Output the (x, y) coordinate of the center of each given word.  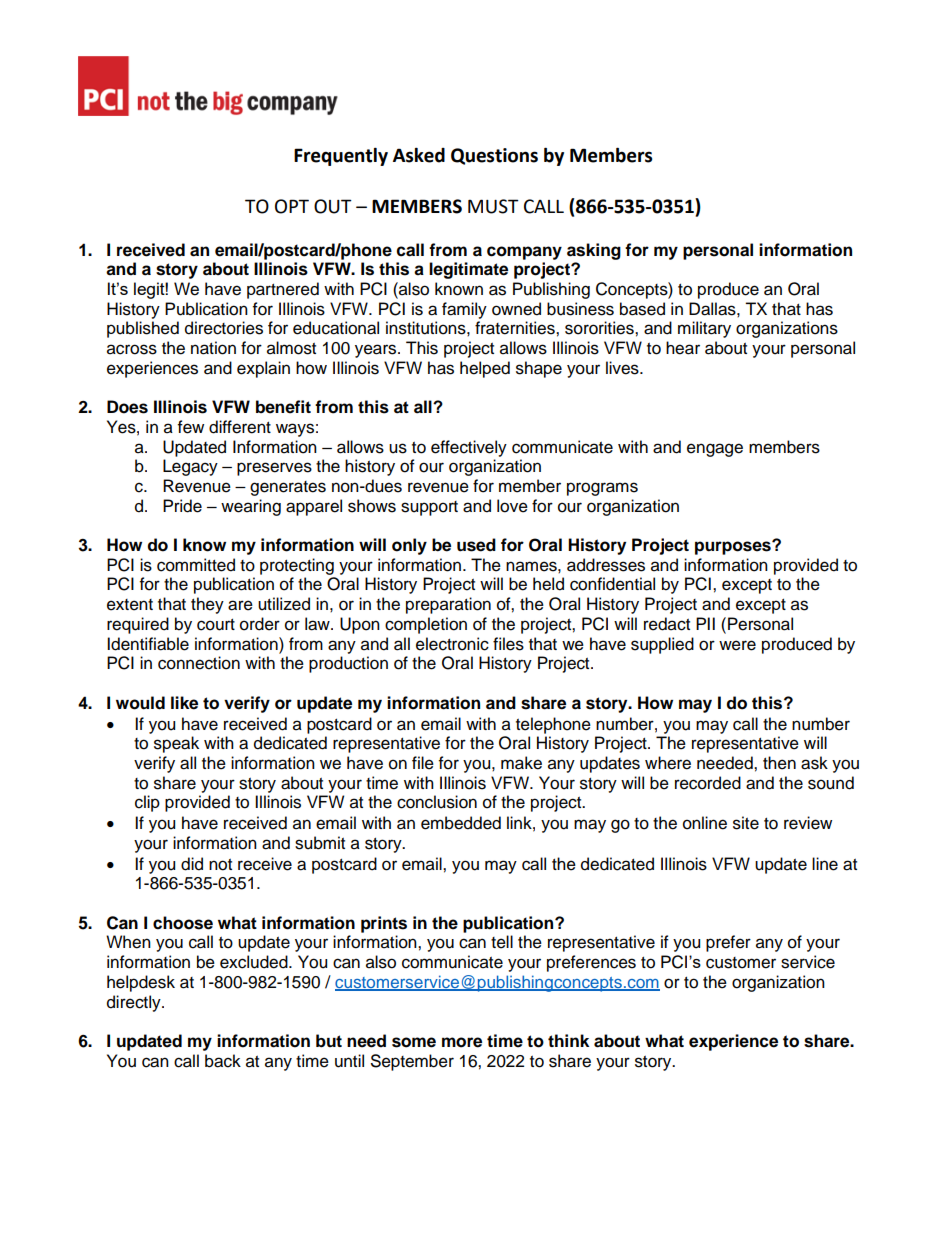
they (207, 605)
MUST (493, 206)
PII (705, 623)
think (568, 1040)
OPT (292, 206)
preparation (448, 605)
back (223, 1061)
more (462, 1042)
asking (594, 251)
